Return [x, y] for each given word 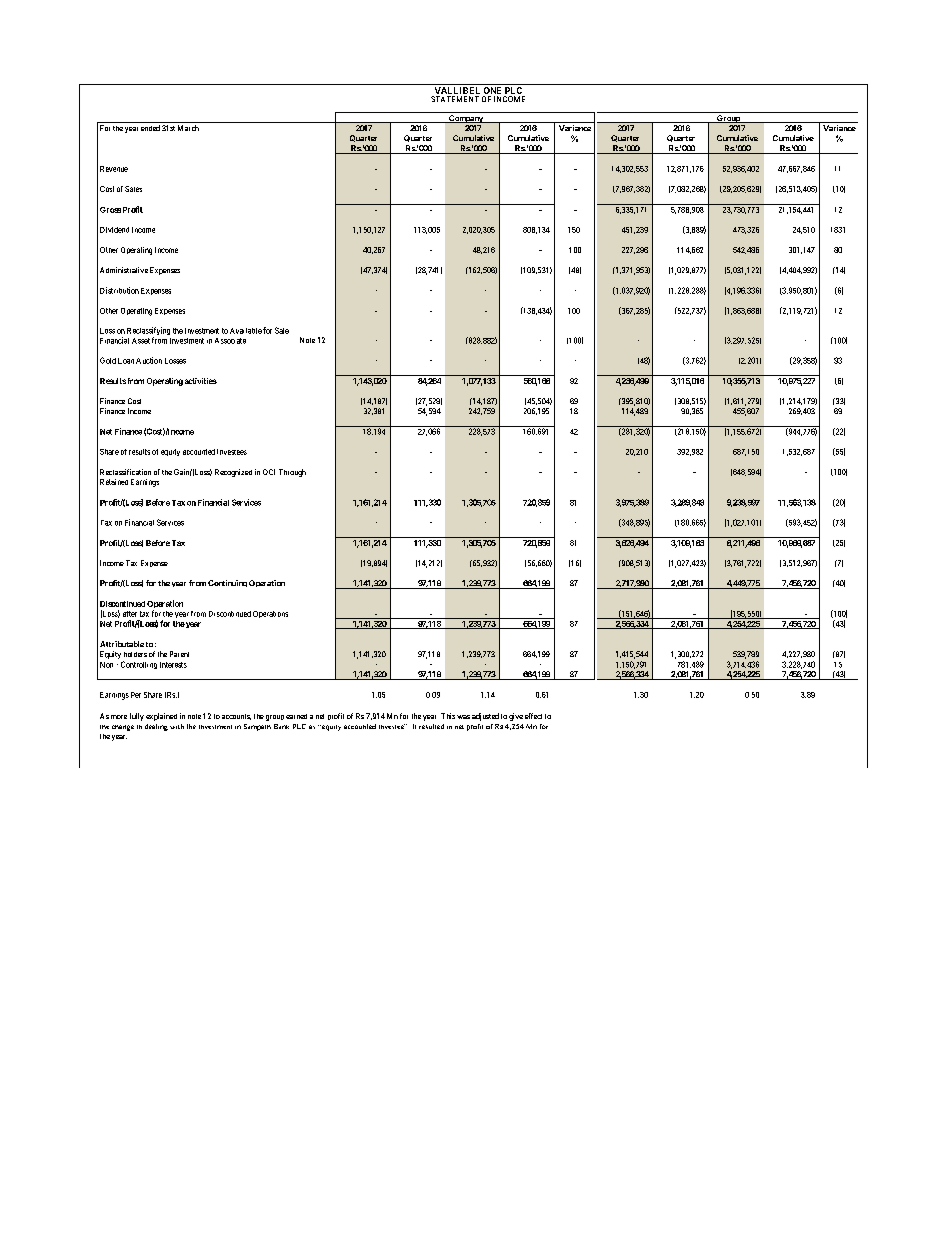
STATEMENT [455, 99]
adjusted [485, 717]
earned [296, 716]
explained [161, 717]
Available [246, 331]
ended [150, 128]
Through [292, 473]
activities [201, 381]
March [188, 128]
